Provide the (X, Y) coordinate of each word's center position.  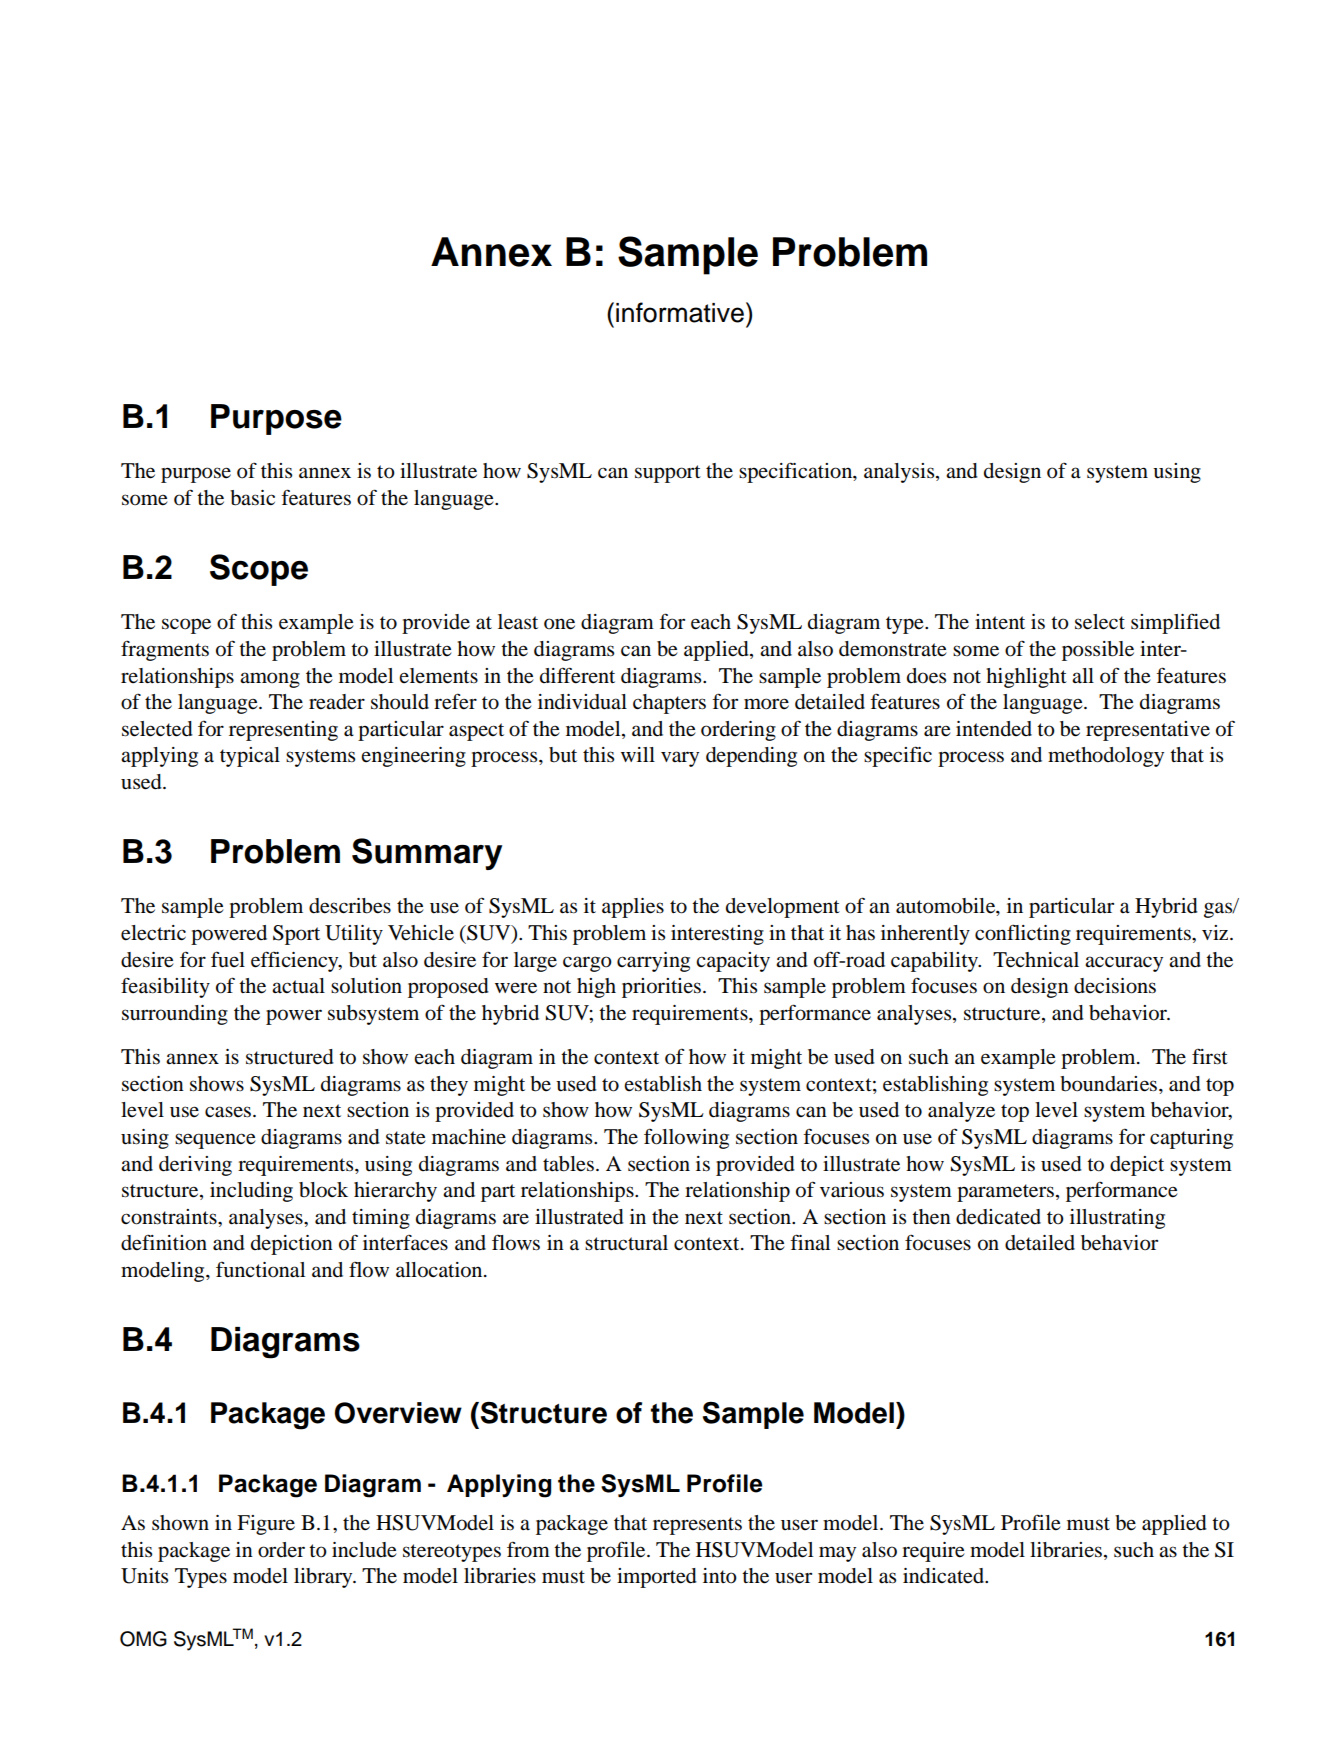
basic (252, 498)
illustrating (1117, 1219)
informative (680, 312)
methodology (1106, 757)
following (686, 1138)
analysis (900, 473)
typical (250, 757)
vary (680, 759)
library (324, 1578)
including (251, 1192)
